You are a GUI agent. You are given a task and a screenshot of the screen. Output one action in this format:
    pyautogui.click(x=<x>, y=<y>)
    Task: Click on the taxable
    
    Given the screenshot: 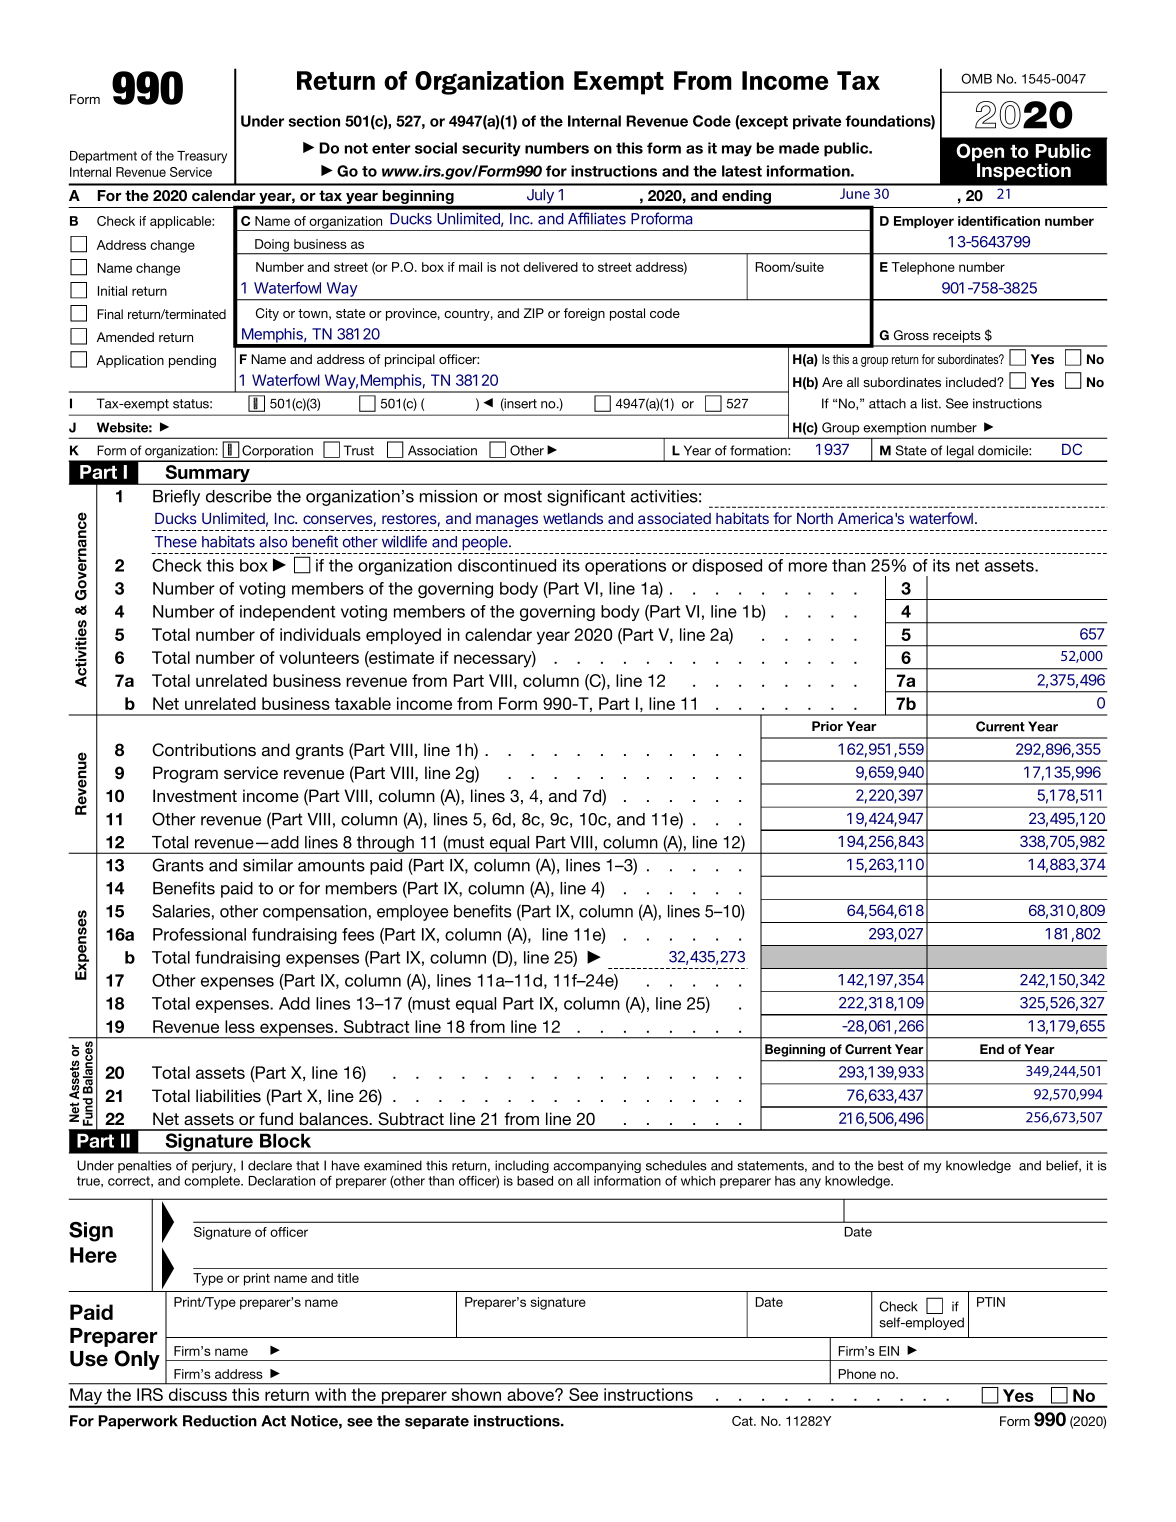 What is the action you would take?
    pyautogui.click(x=363, y=703)
